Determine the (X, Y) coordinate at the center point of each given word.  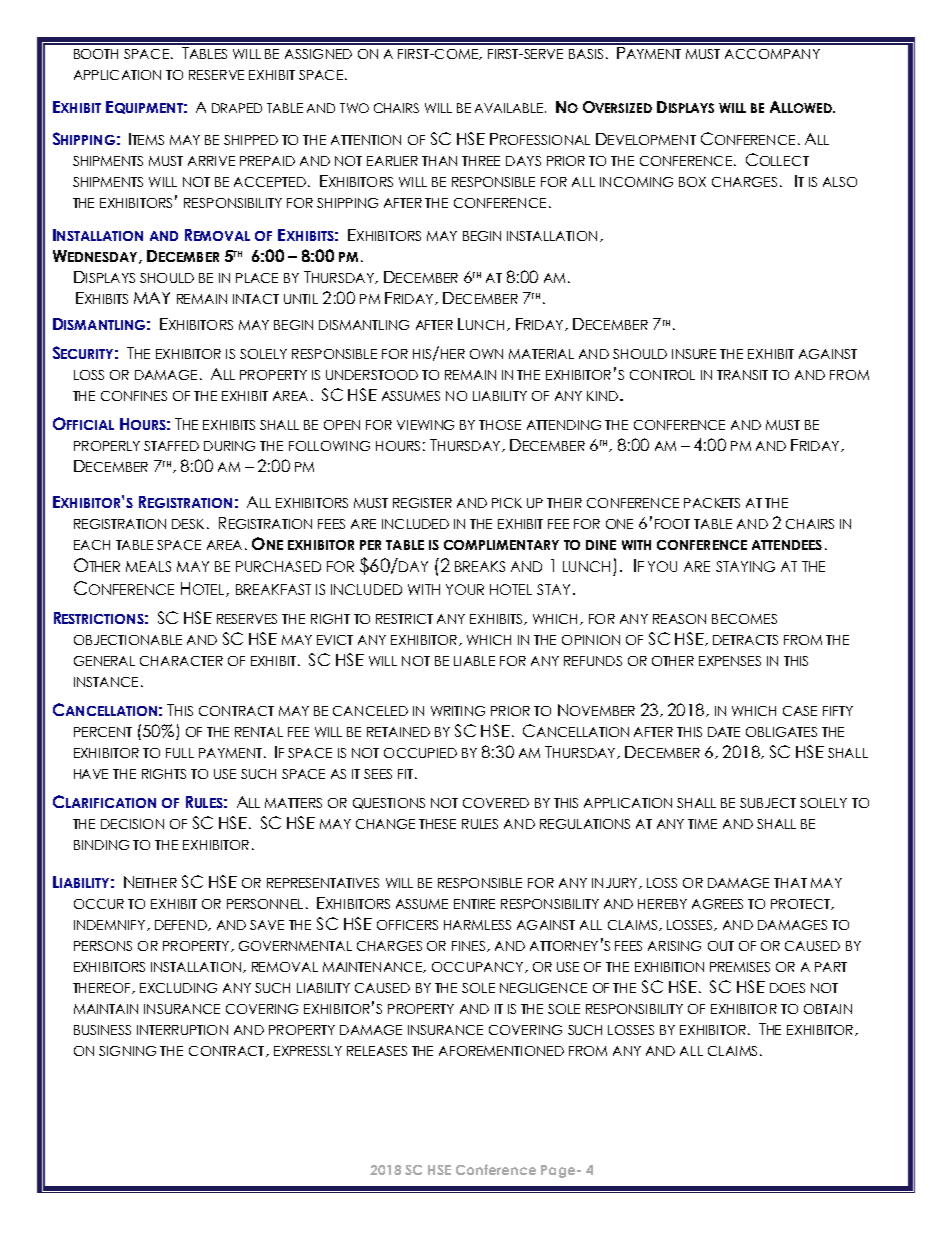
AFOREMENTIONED (501, 1051)
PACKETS (712, 503)
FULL (180, 753)
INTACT (256, 299)
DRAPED (237, 108)
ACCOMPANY (772, 54)
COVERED (496, 803)
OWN (486, 354)
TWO (354, 108)
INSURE (694, 354)
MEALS (148, 566)
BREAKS (480, 566)
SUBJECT (768, 803)
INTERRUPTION (182, 1030)
